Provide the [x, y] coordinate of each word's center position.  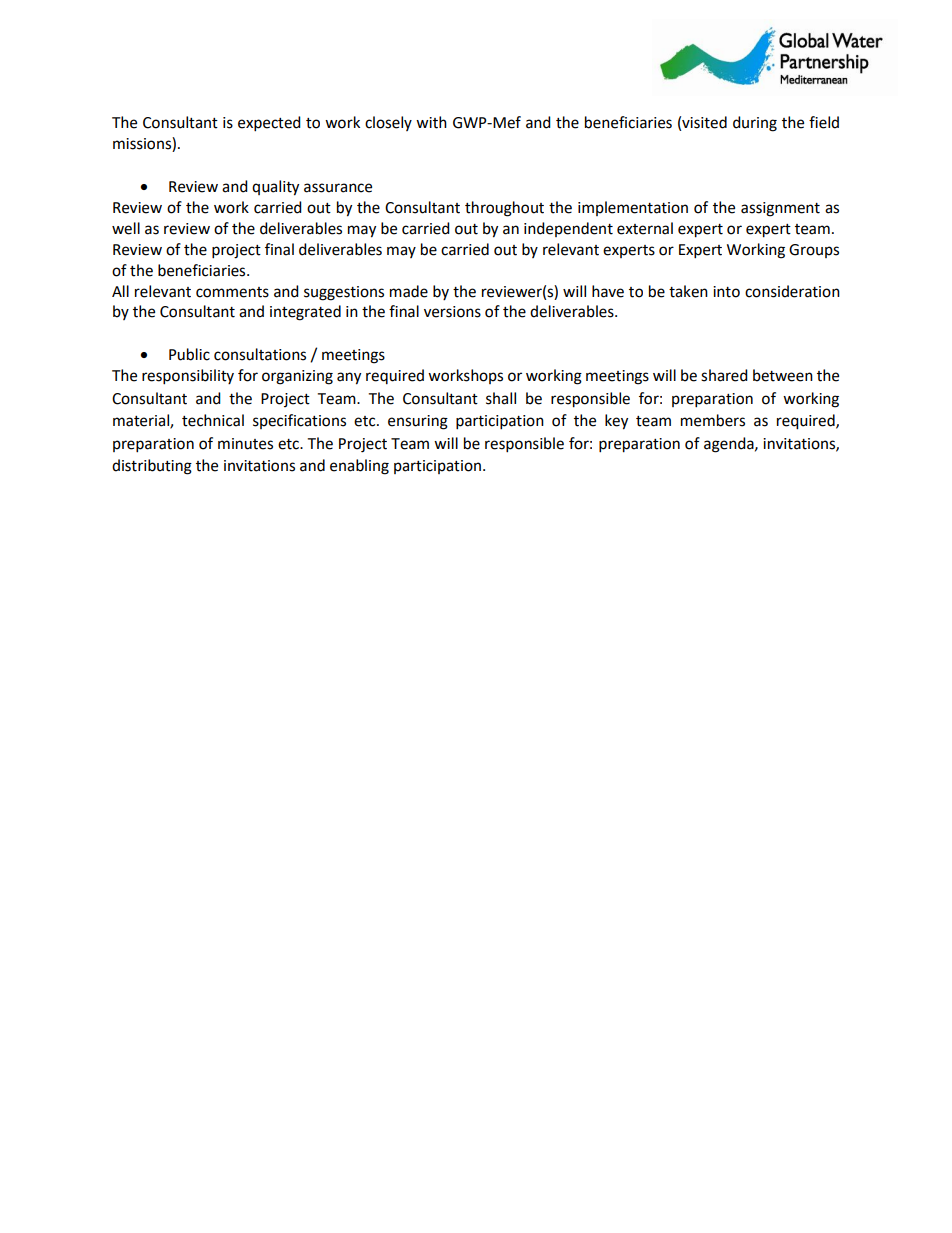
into [726, 292]
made [409, 291]
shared [724, 375]
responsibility [188, 377]
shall [501, 398]
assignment [780, 209]
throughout [504, 209]
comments [232, 292]
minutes [245, 444]
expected [269, 124]
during [755, 124]
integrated [305, 313]
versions [452, 312]
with [431, 122]
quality [275, 188]
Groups [814, 251]
